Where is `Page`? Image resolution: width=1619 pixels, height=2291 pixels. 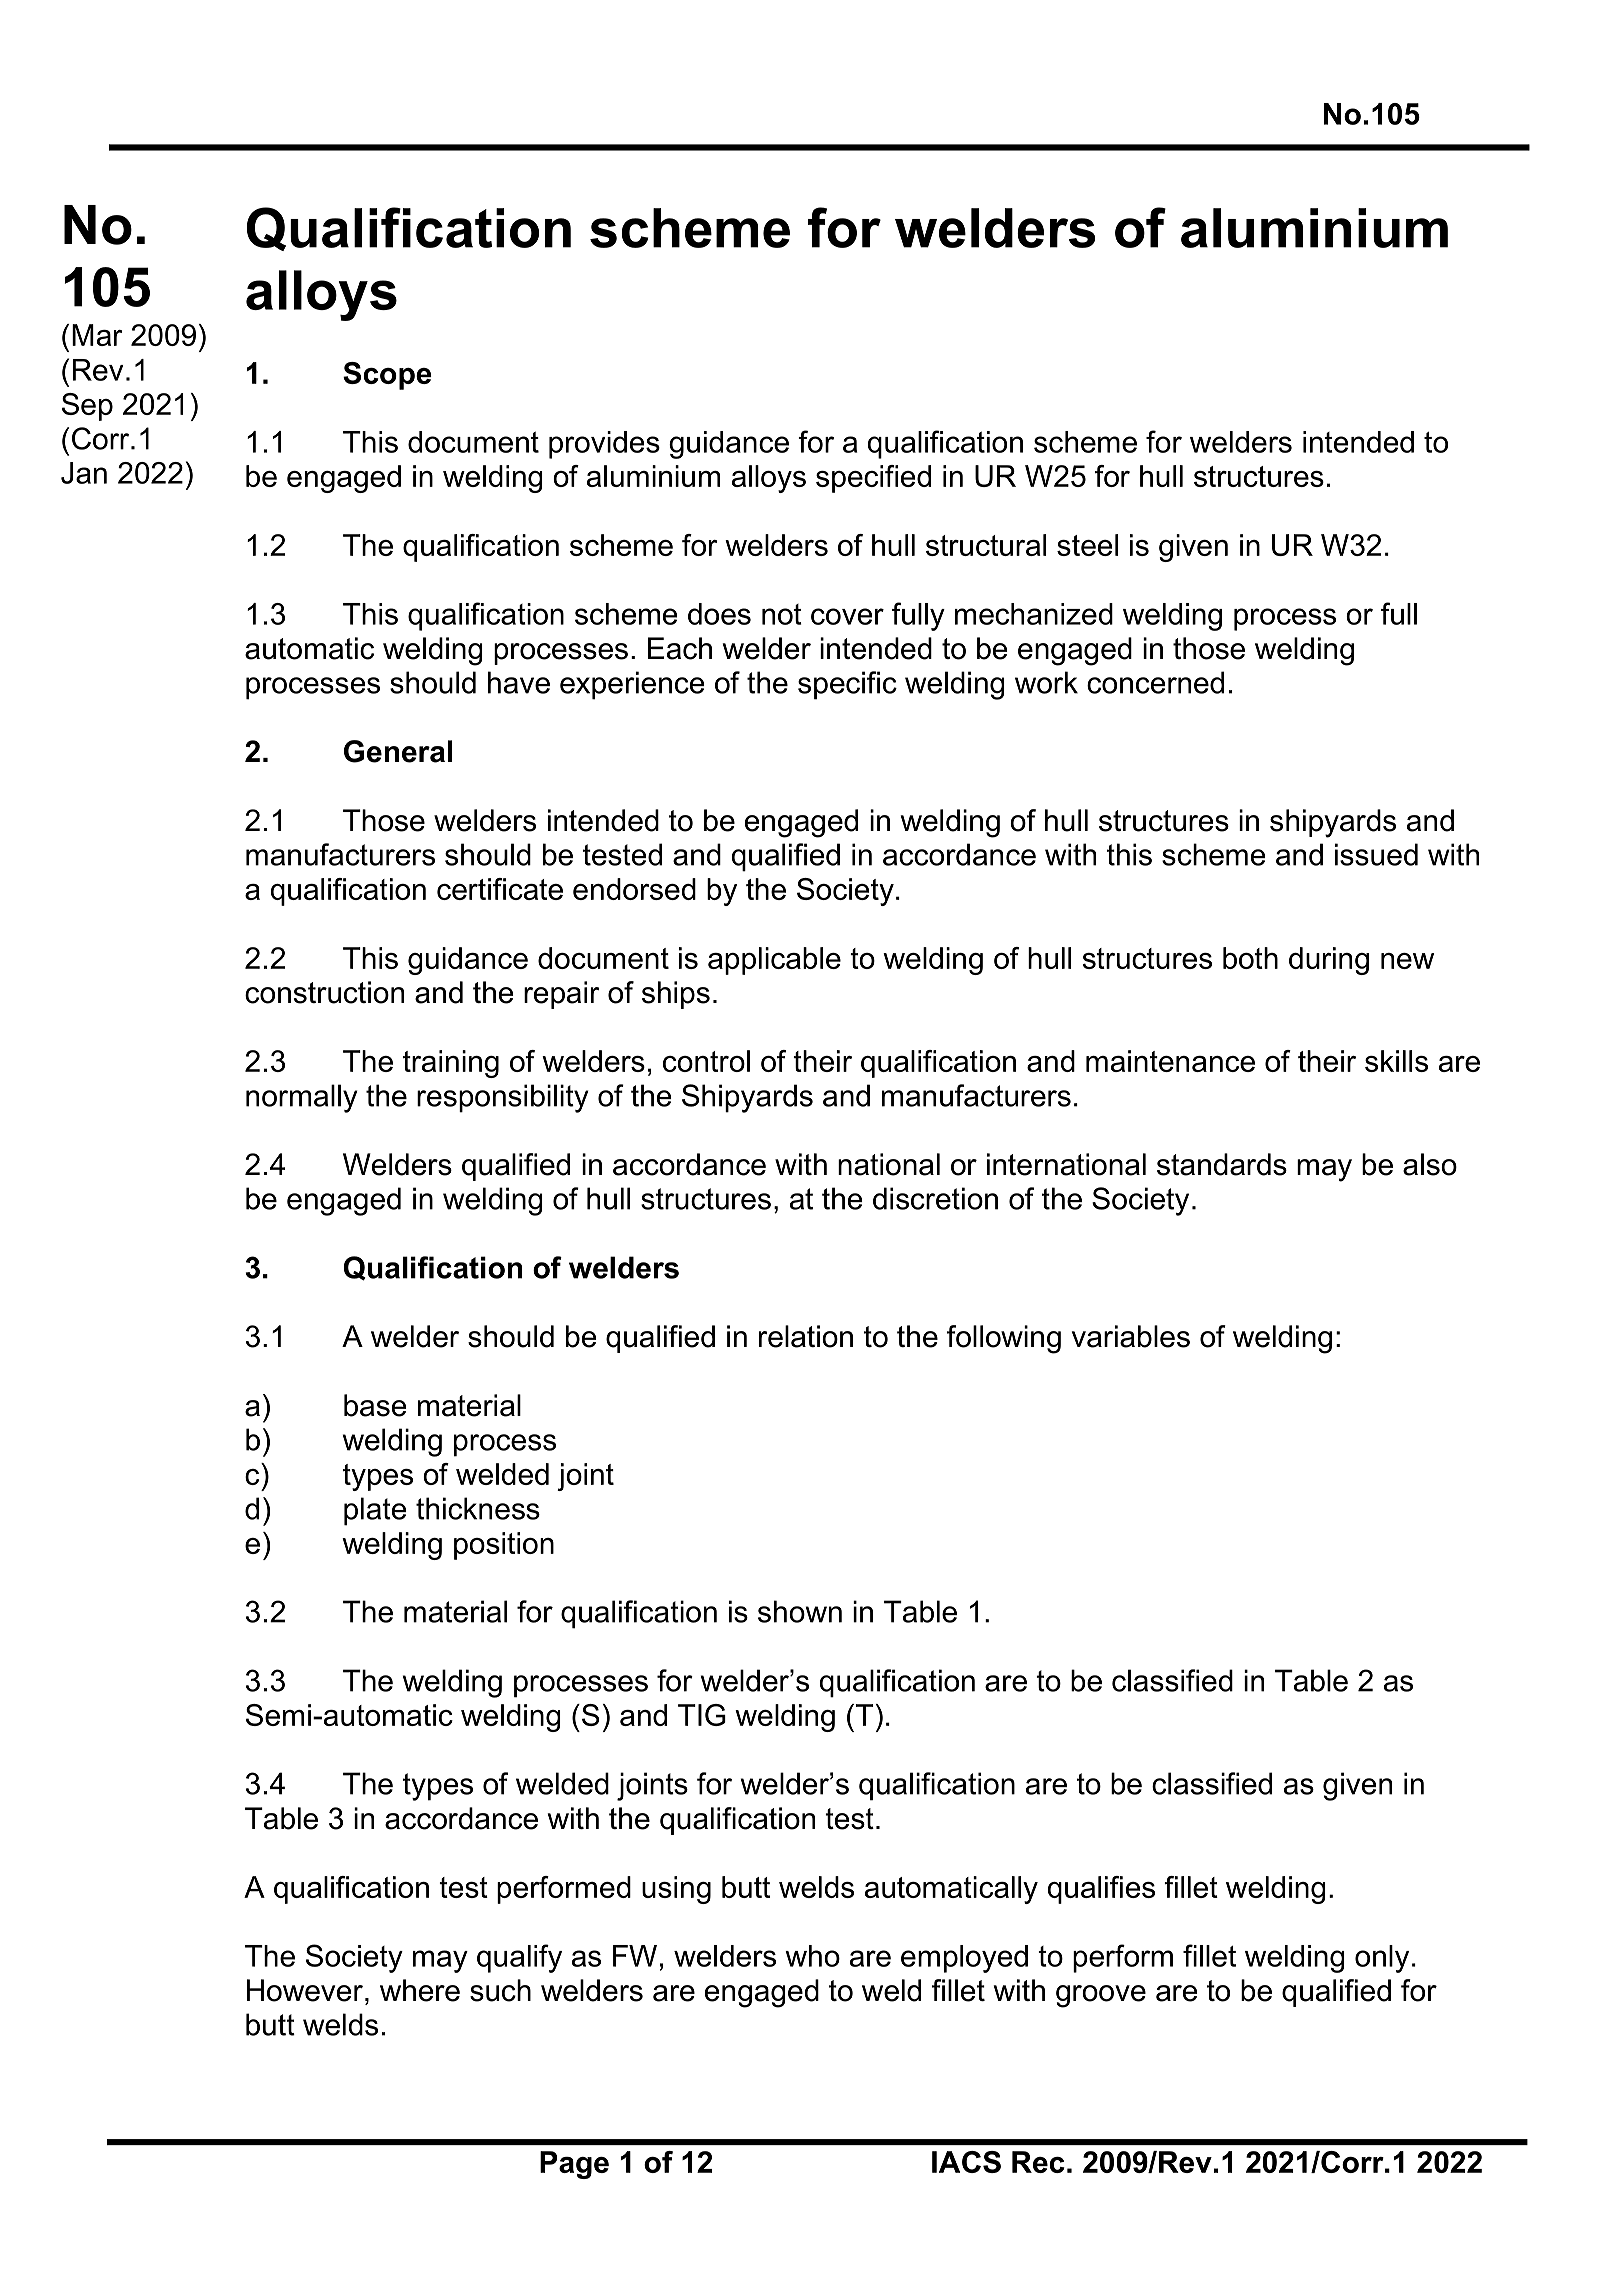 Page is located at coordinates (574, 2165).
